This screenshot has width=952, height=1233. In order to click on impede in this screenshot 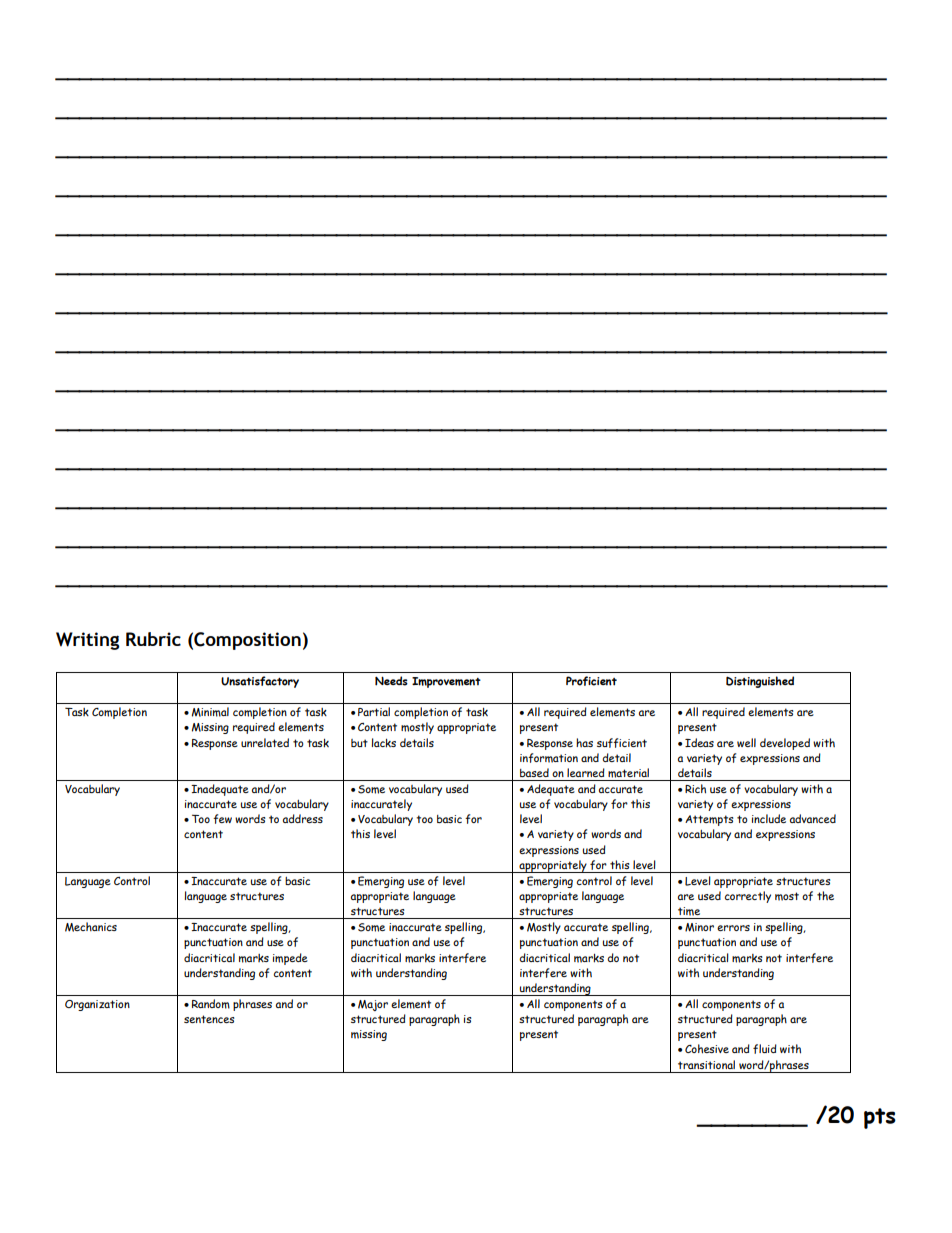, I will do `click(290, 959)`.
